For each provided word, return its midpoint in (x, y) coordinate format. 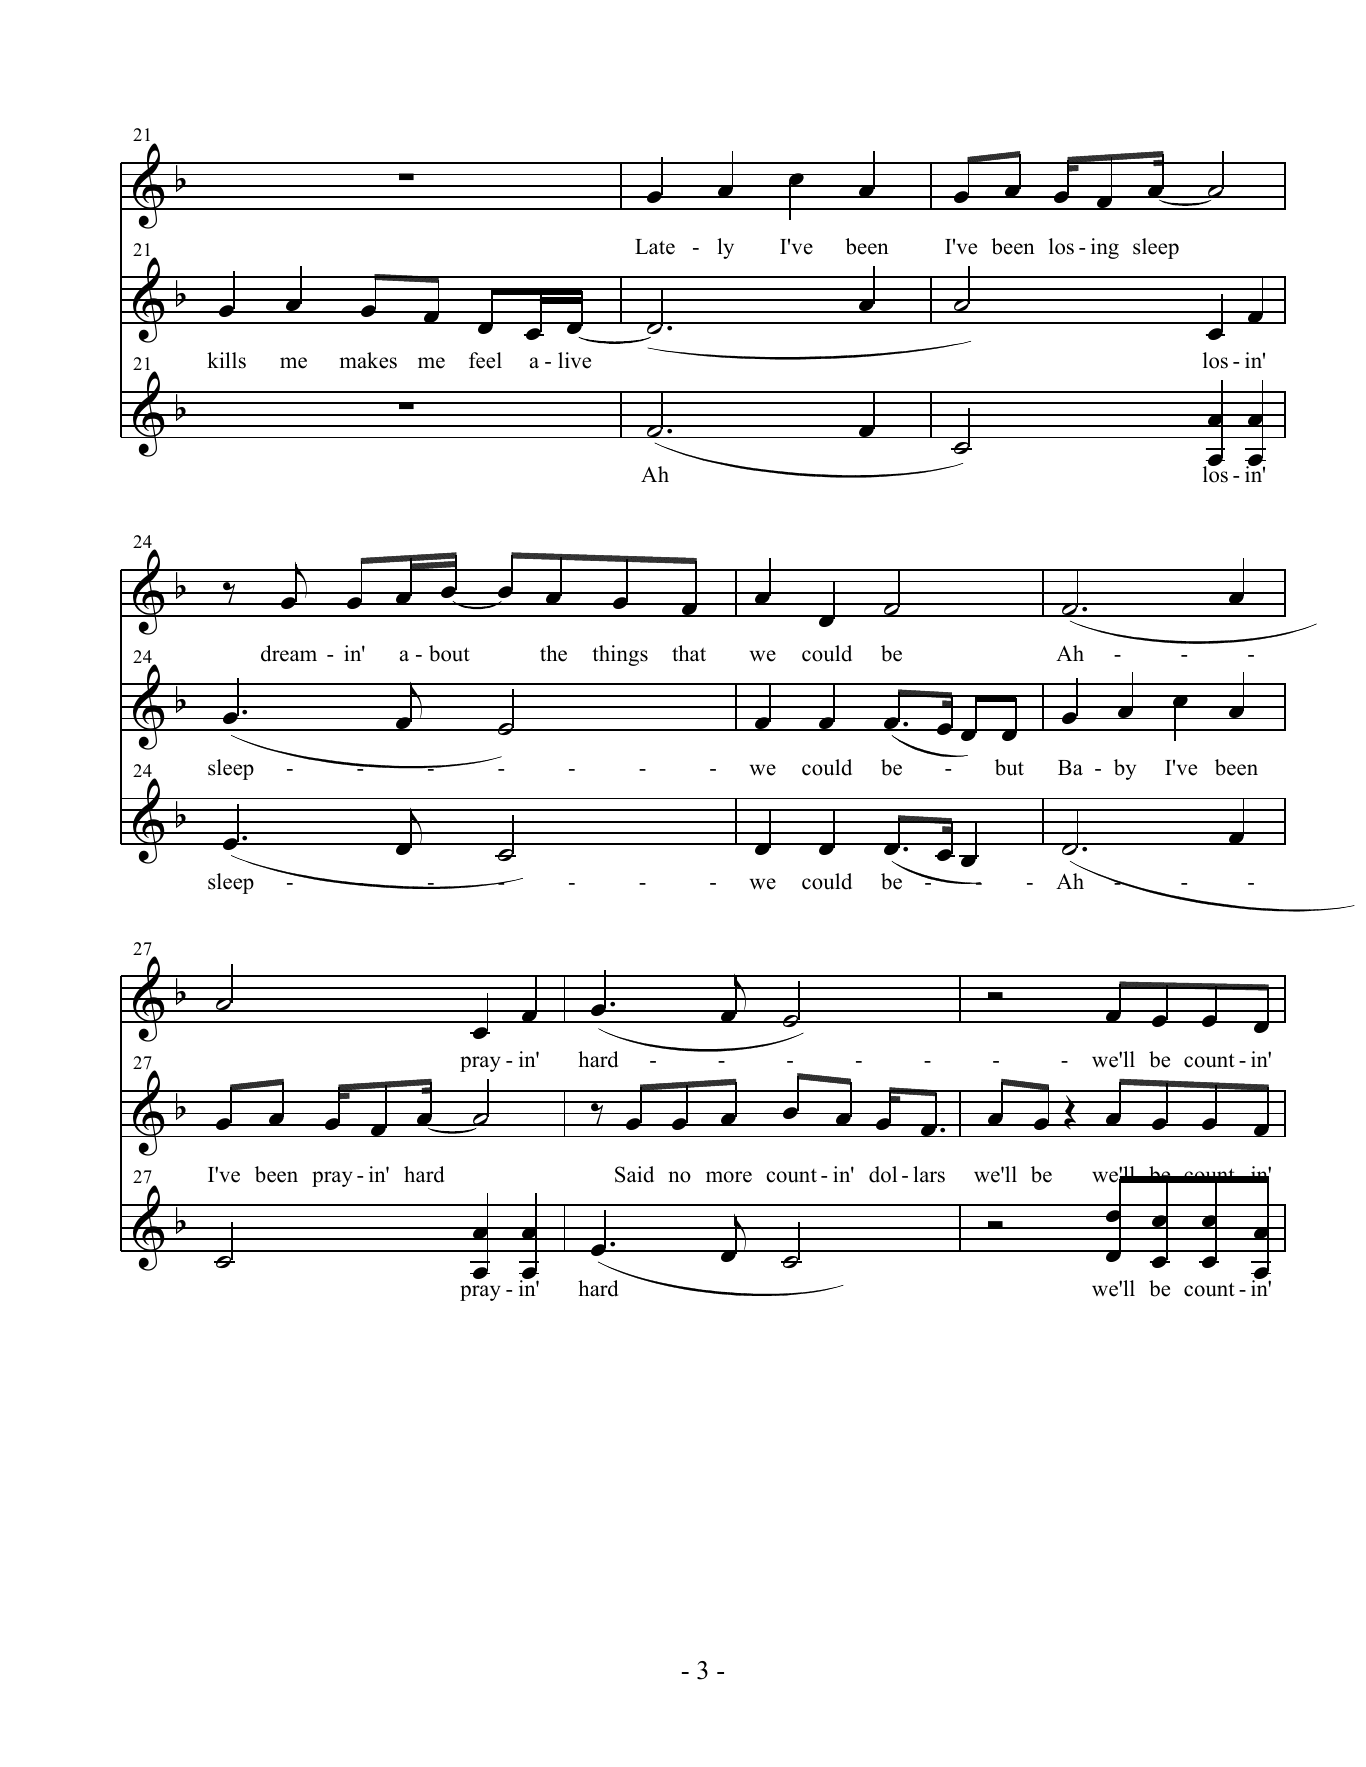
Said (634, 1174)
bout (449, 653)
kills (226, 360)
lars (929, 1174)
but (1009, 767)
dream (289, 653)
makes (368, 360)
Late (655, 247)
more (729, 1177)
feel (485, 360)
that (689, 653)
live (574, 360)
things (620, 655)
